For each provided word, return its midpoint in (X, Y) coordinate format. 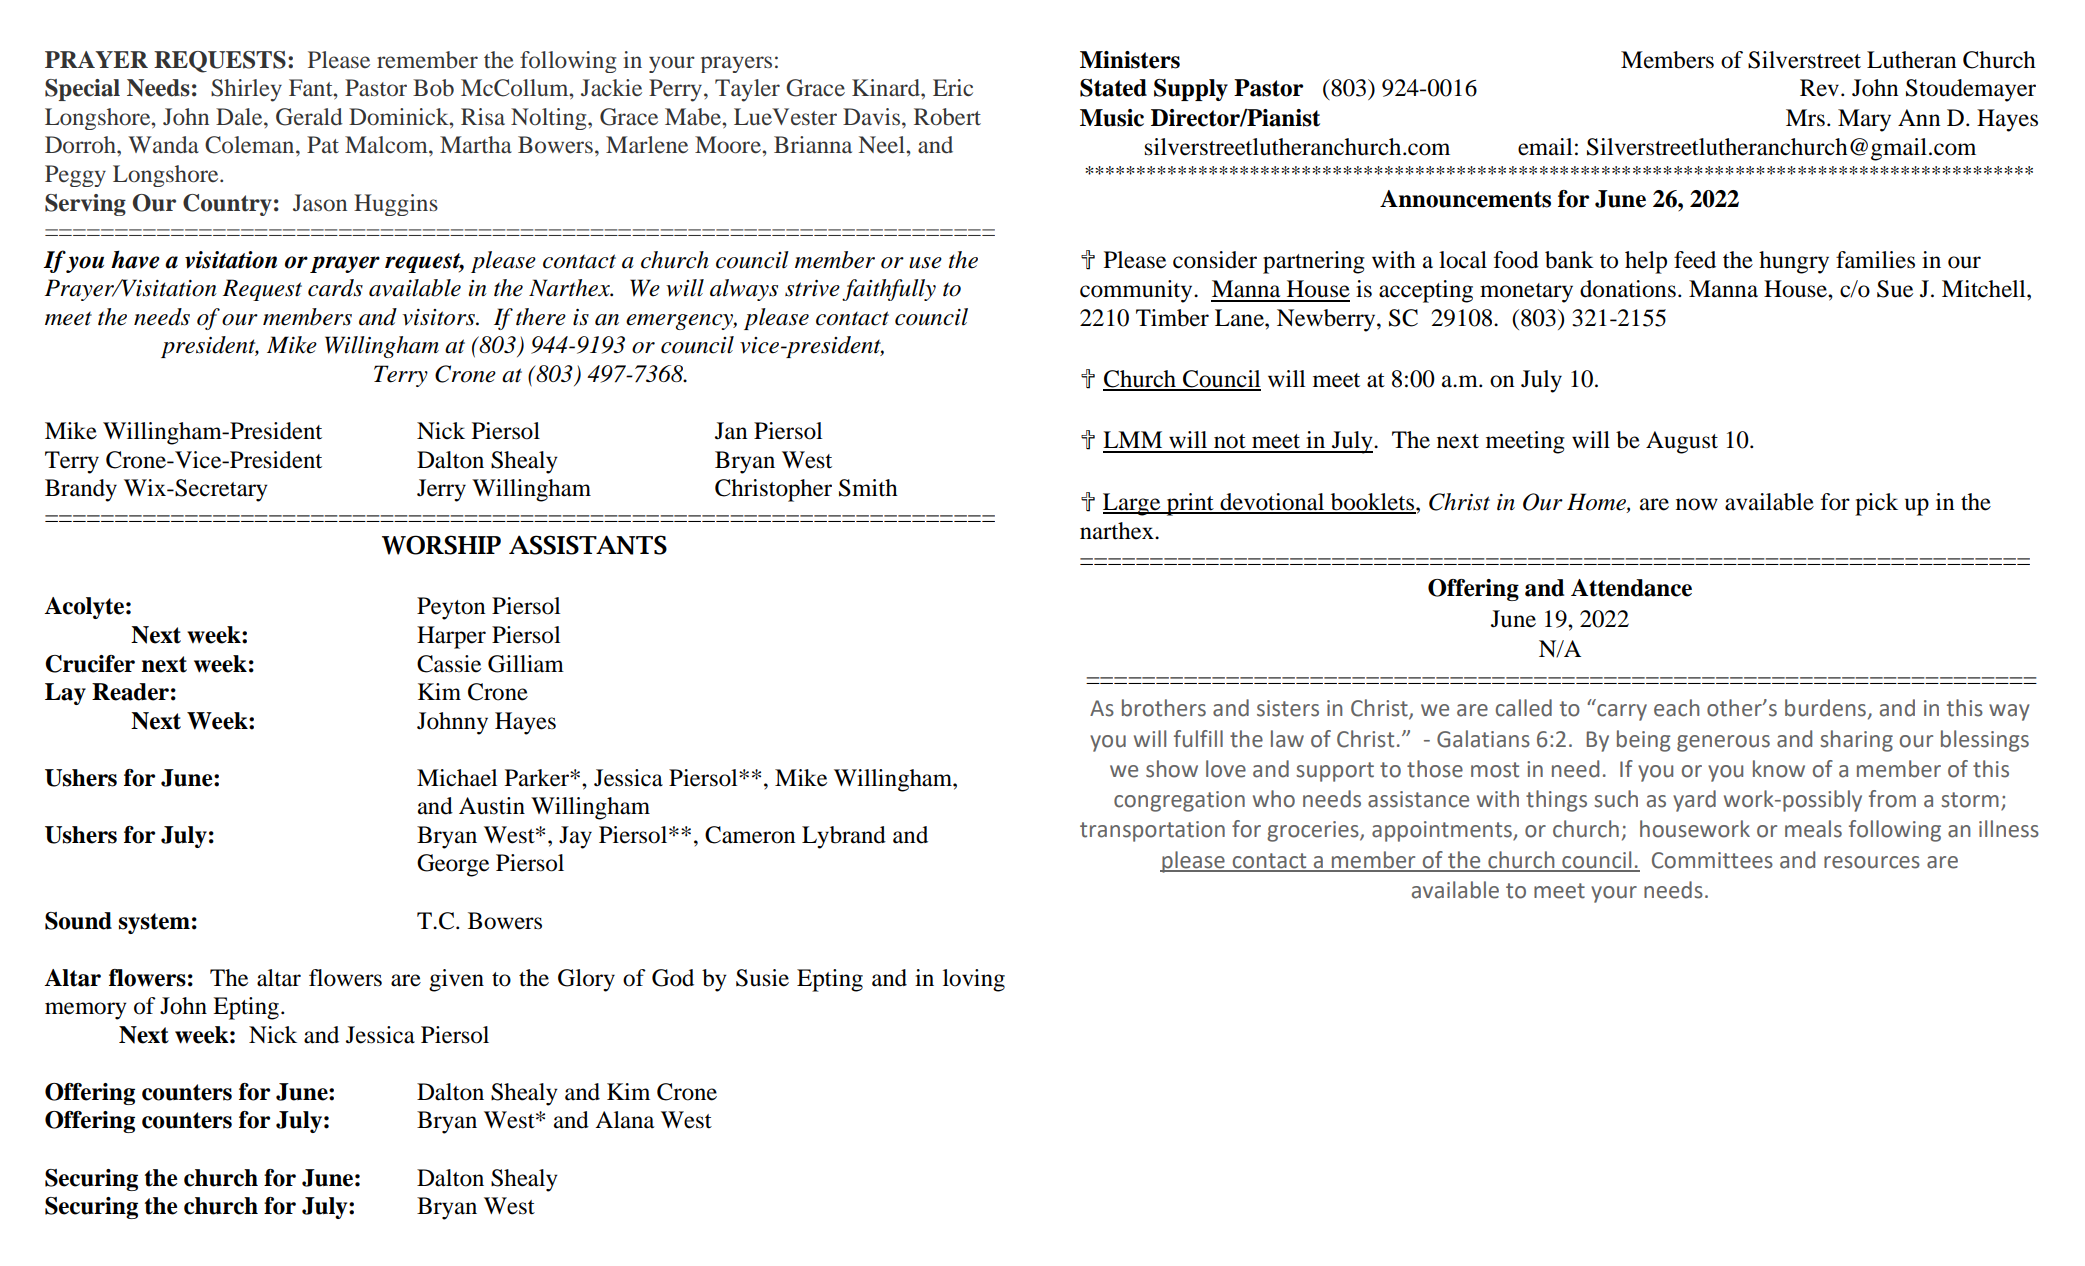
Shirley (246, 90)
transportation (1152, 831)
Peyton (451, 608)
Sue (1895, 289)
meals (1813, 829)
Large (1133, 504)
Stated (1113, 88)
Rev (1821, 88)
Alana (624, 1120)
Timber (1172, 318)
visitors (439, 317)
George (453, 865)
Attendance (1631, 588)
